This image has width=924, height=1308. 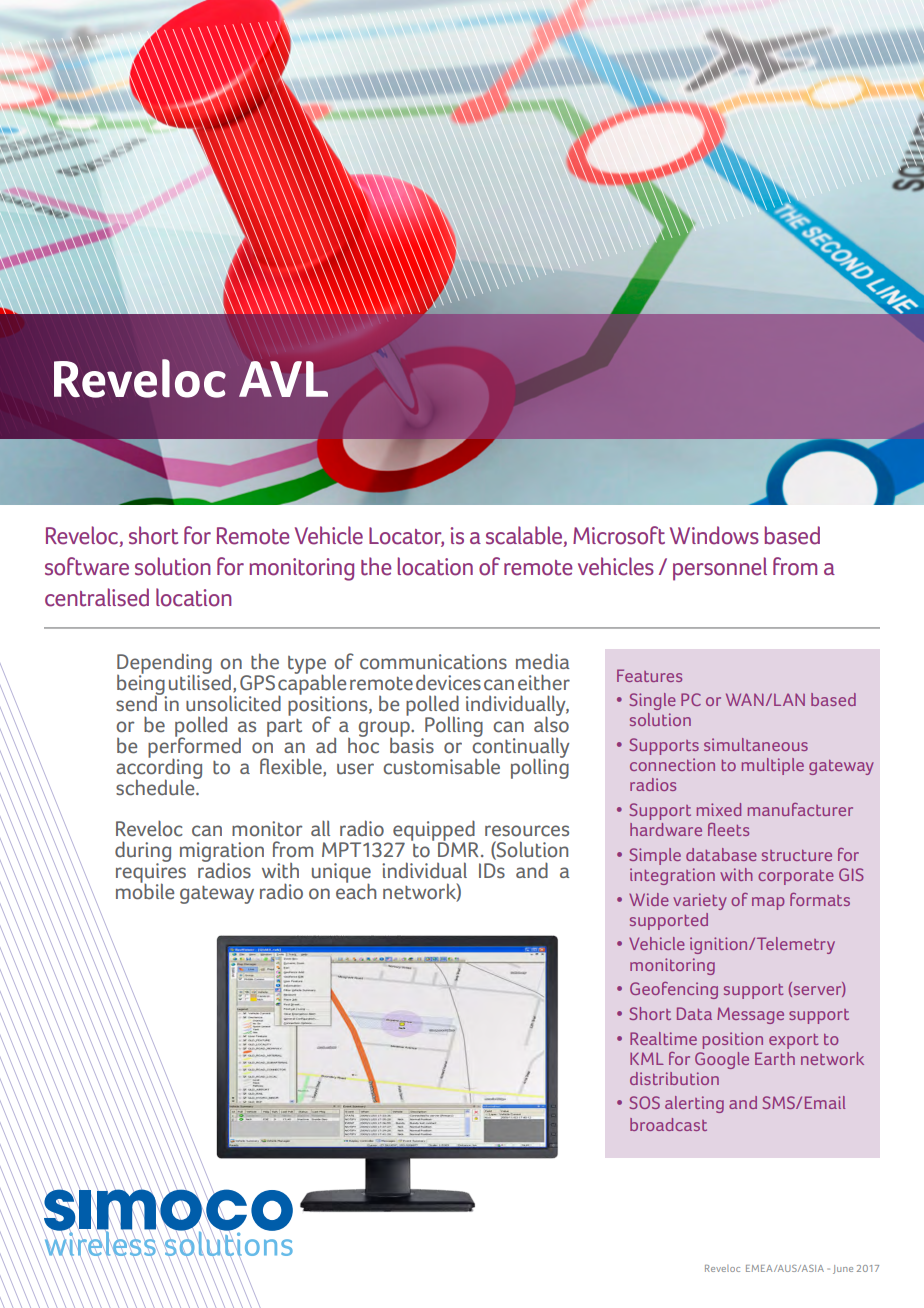 I want to click on Depending, so click(x=164, y=664).
